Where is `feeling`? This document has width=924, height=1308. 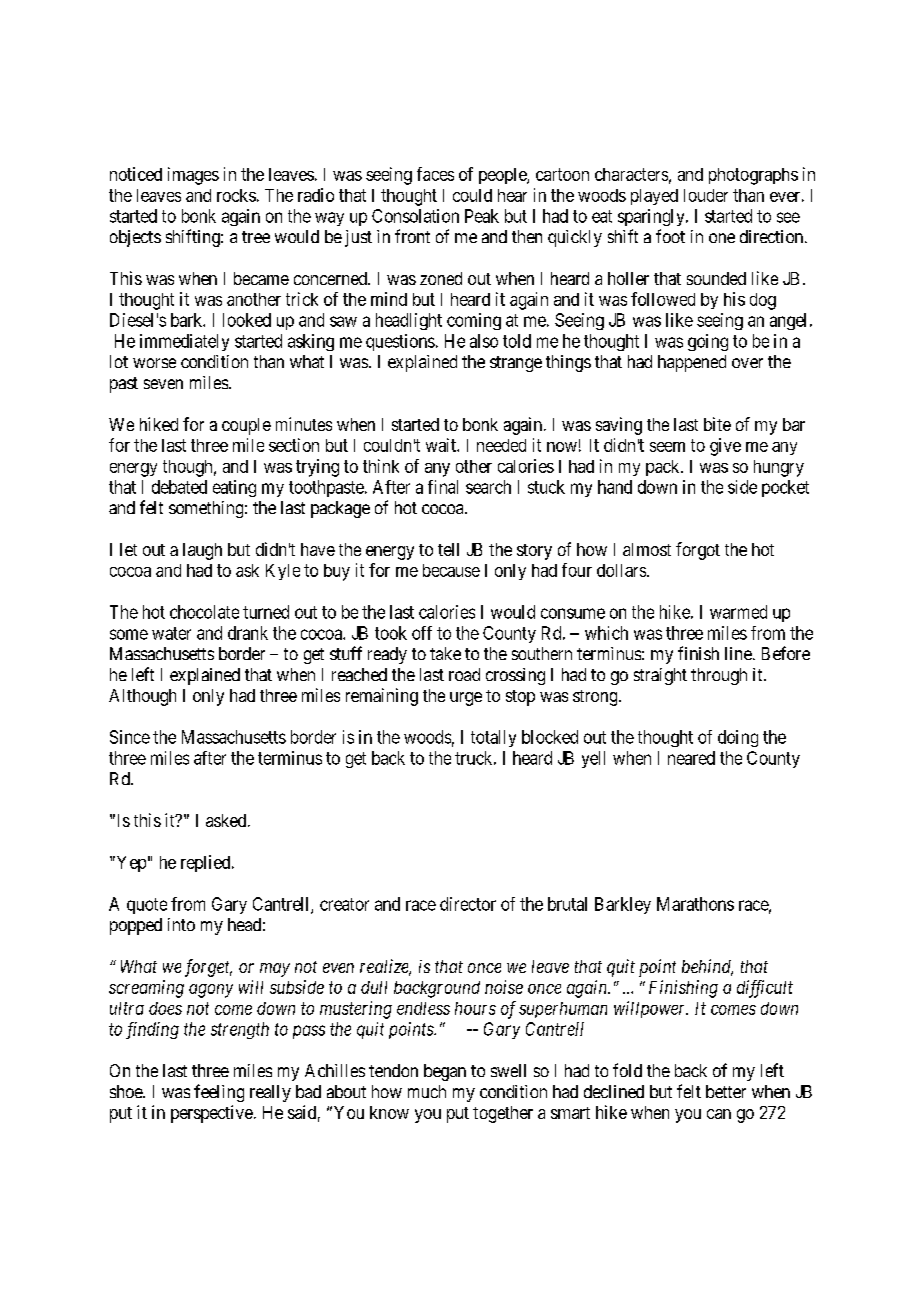 feeling is located at coordinates (219, 1093).
